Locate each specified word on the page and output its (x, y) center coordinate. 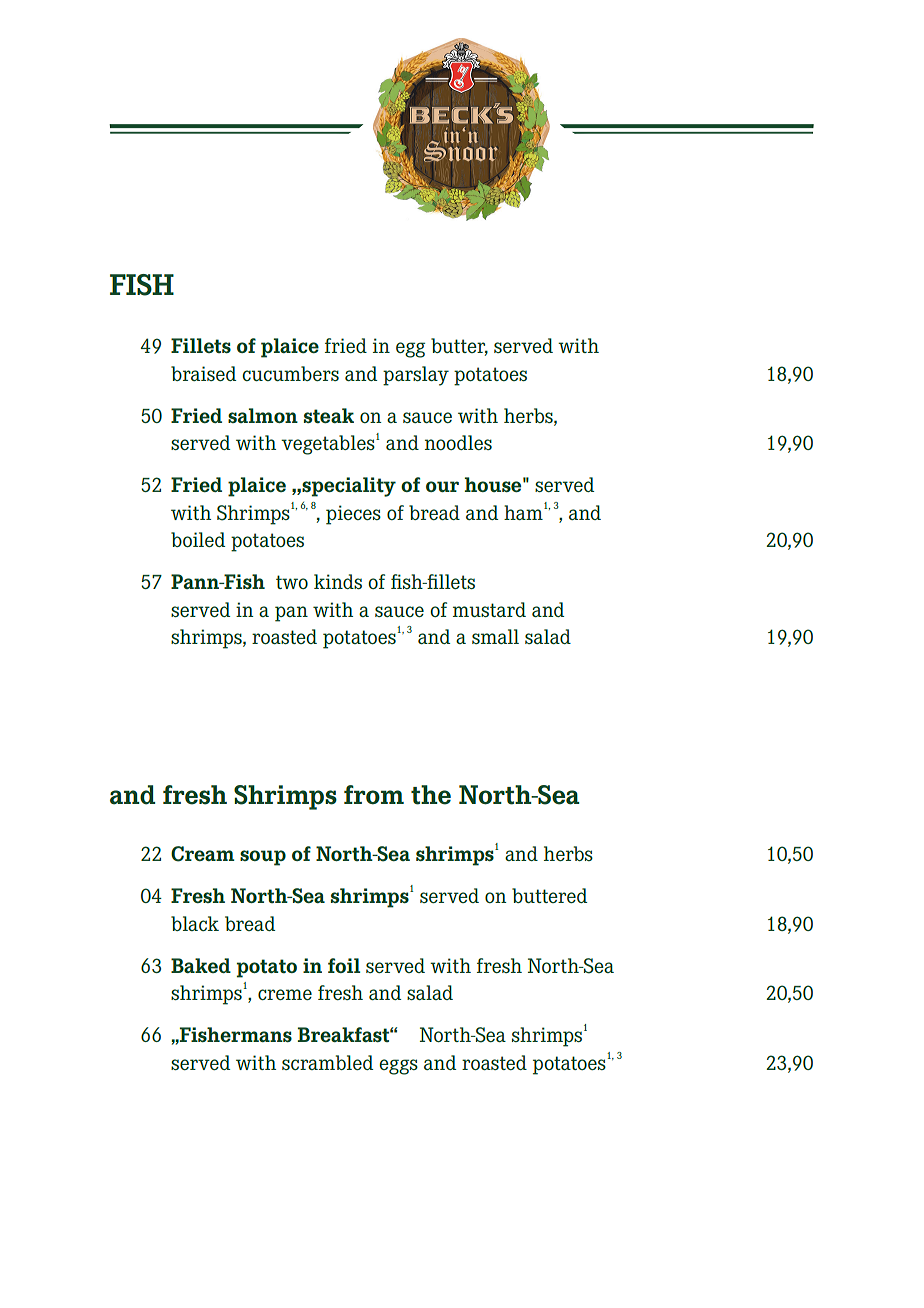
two (292, 582)
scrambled (327, 1062)
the (431, 795)
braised (203, 373)
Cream (203, 854)
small (495, 636)
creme (285, 994)
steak (329, 415)
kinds (338, 581)
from (374, 795)
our (442, 486)
